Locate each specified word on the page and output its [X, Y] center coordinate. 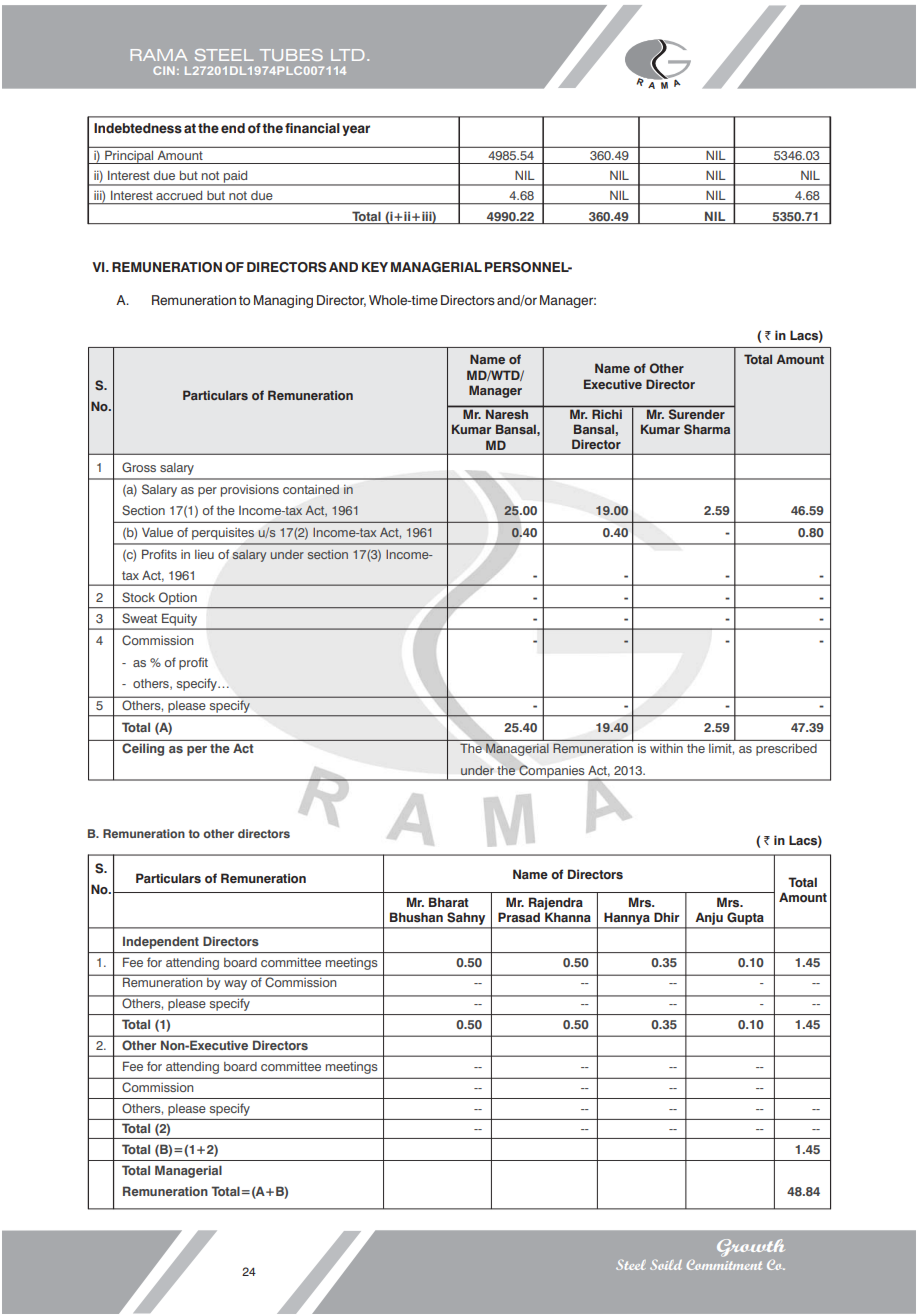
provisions [250, 491]
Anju [709, 919]
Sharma [707, 429]
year [356, 130]
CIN [164, 70]
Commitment [724, 1265]
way [235, 985]
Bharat [449, 902]
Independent [161, 942]
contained [311, 490]
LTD [347, 55]
